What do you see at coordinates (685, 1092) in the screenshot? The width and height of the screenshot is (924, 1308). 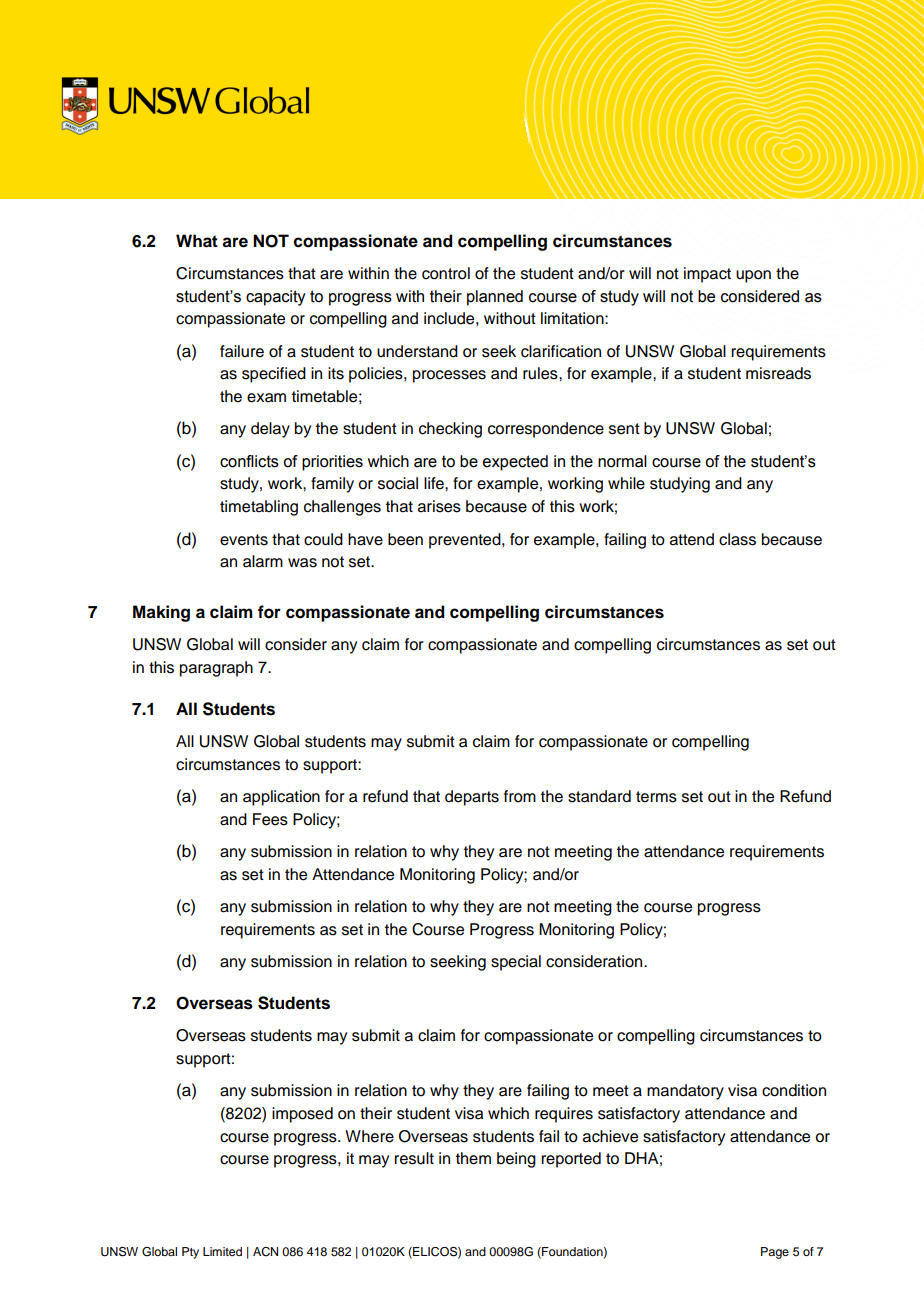 I see `mandatory` at bounding box center [685, 1092].
